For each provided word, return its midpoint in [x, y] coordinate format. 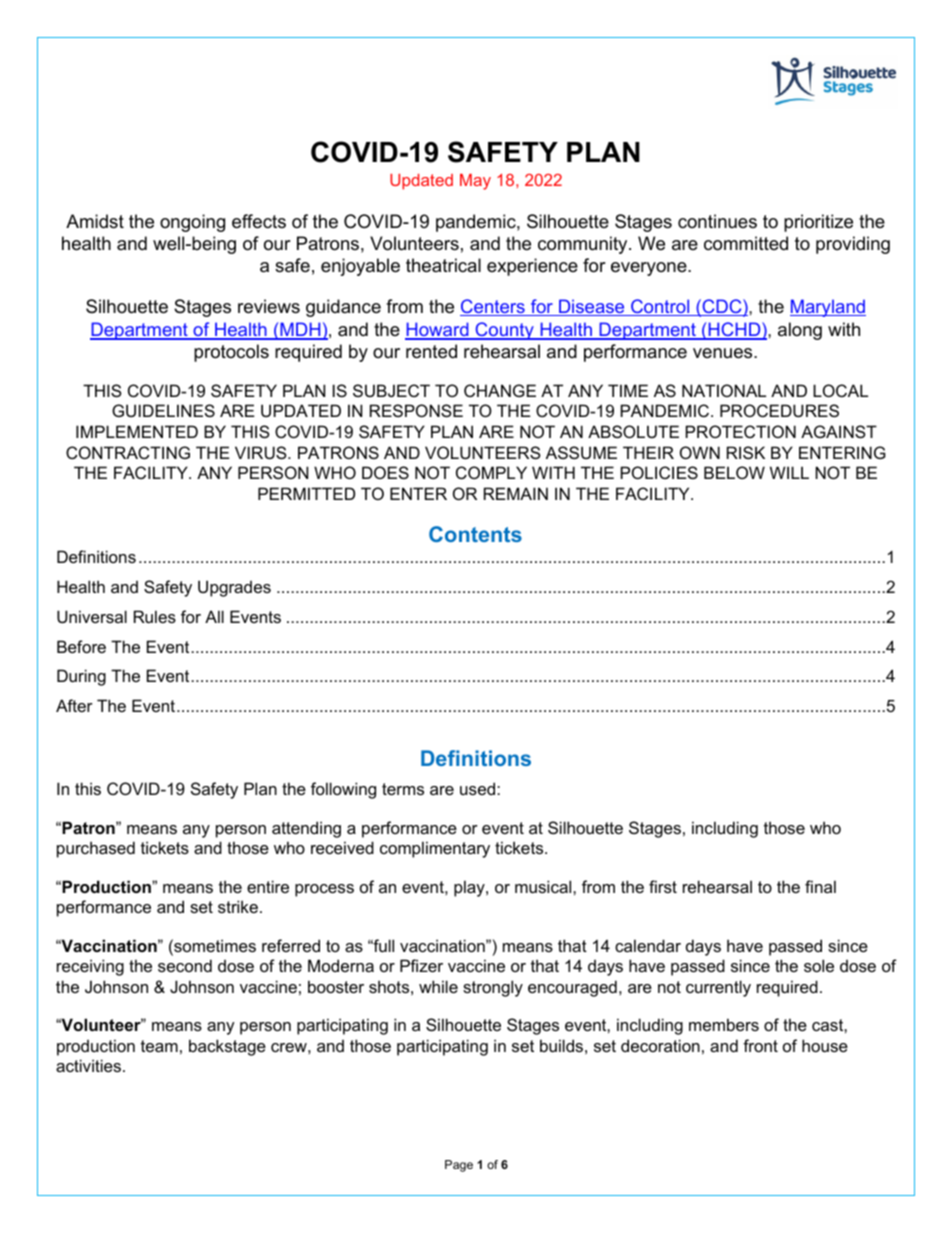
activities [88, 1065]
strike [238, 906]
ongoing [192, 223]
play [470, 888]
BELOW [734, 472]
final [820, 886]
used [479, 788]
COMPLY [491, 472]
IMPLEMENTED [137, 431]
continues [717, 221]
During [81, 677]
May [475, 182]
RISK [746, 452]
